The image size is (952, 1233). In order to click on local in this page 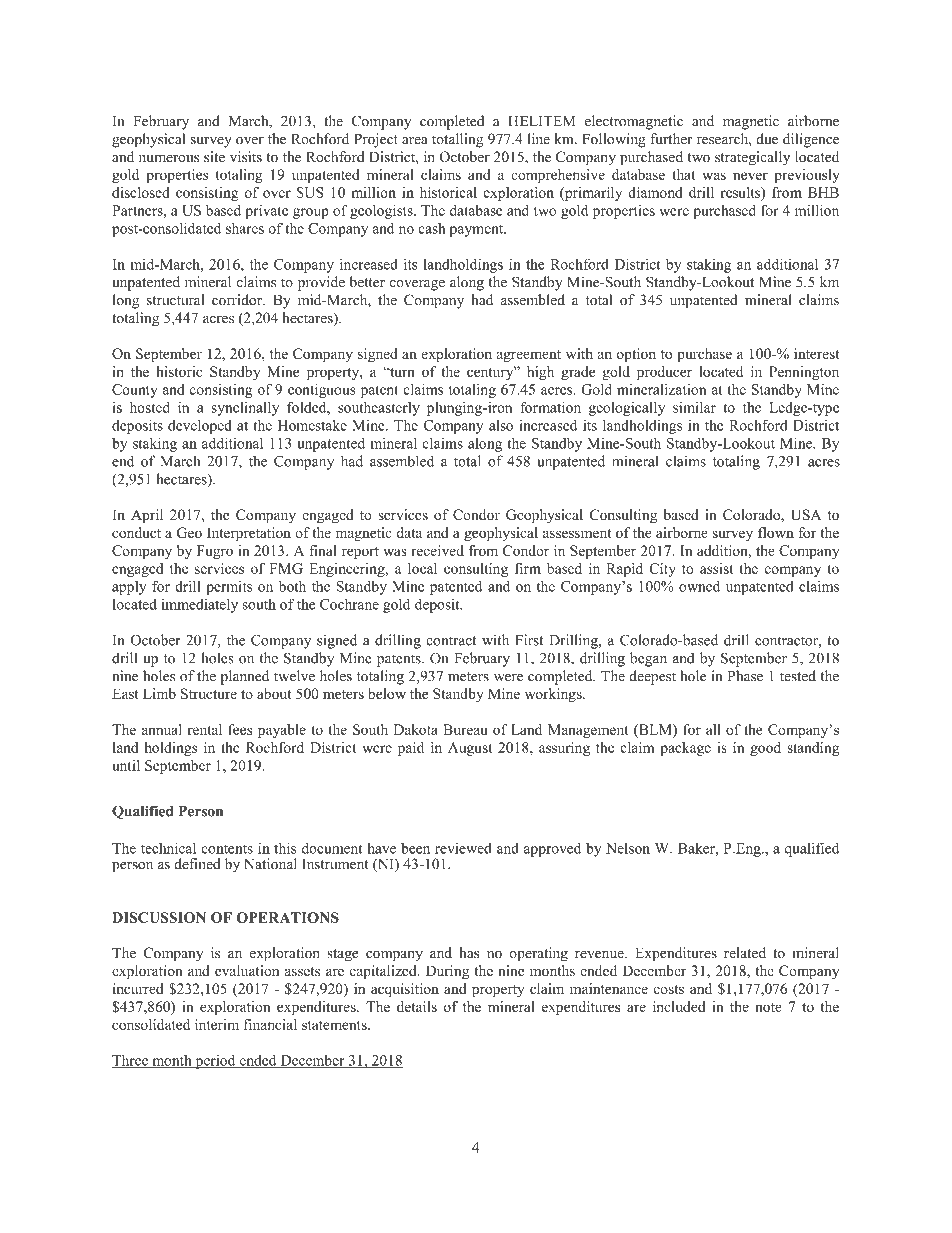, I will do `click(422, 568)`.
